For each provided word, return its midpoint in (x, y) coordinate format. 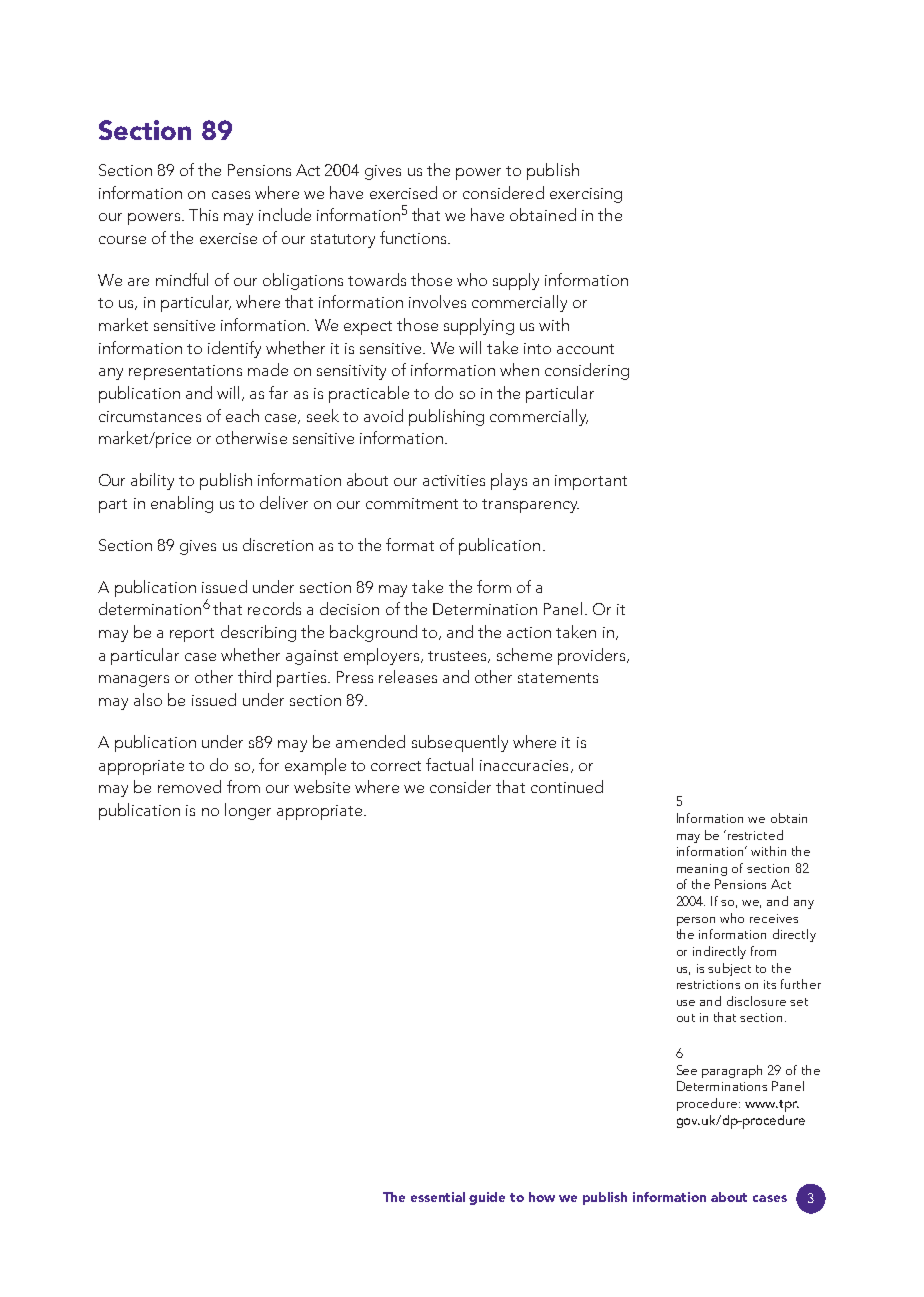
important (591, 482)
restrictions (708, 984)
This (203, 214)
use (686, 1003)
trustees (458, 657)
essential (438, 1197)
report (192, 635)
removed (189, 786)
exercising (586, 195)
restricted (755, 835)
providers (593, 656)
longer (248, 811)
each (242, 415)
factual (449, 764)
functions (414, 237)
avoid (383, 415)
